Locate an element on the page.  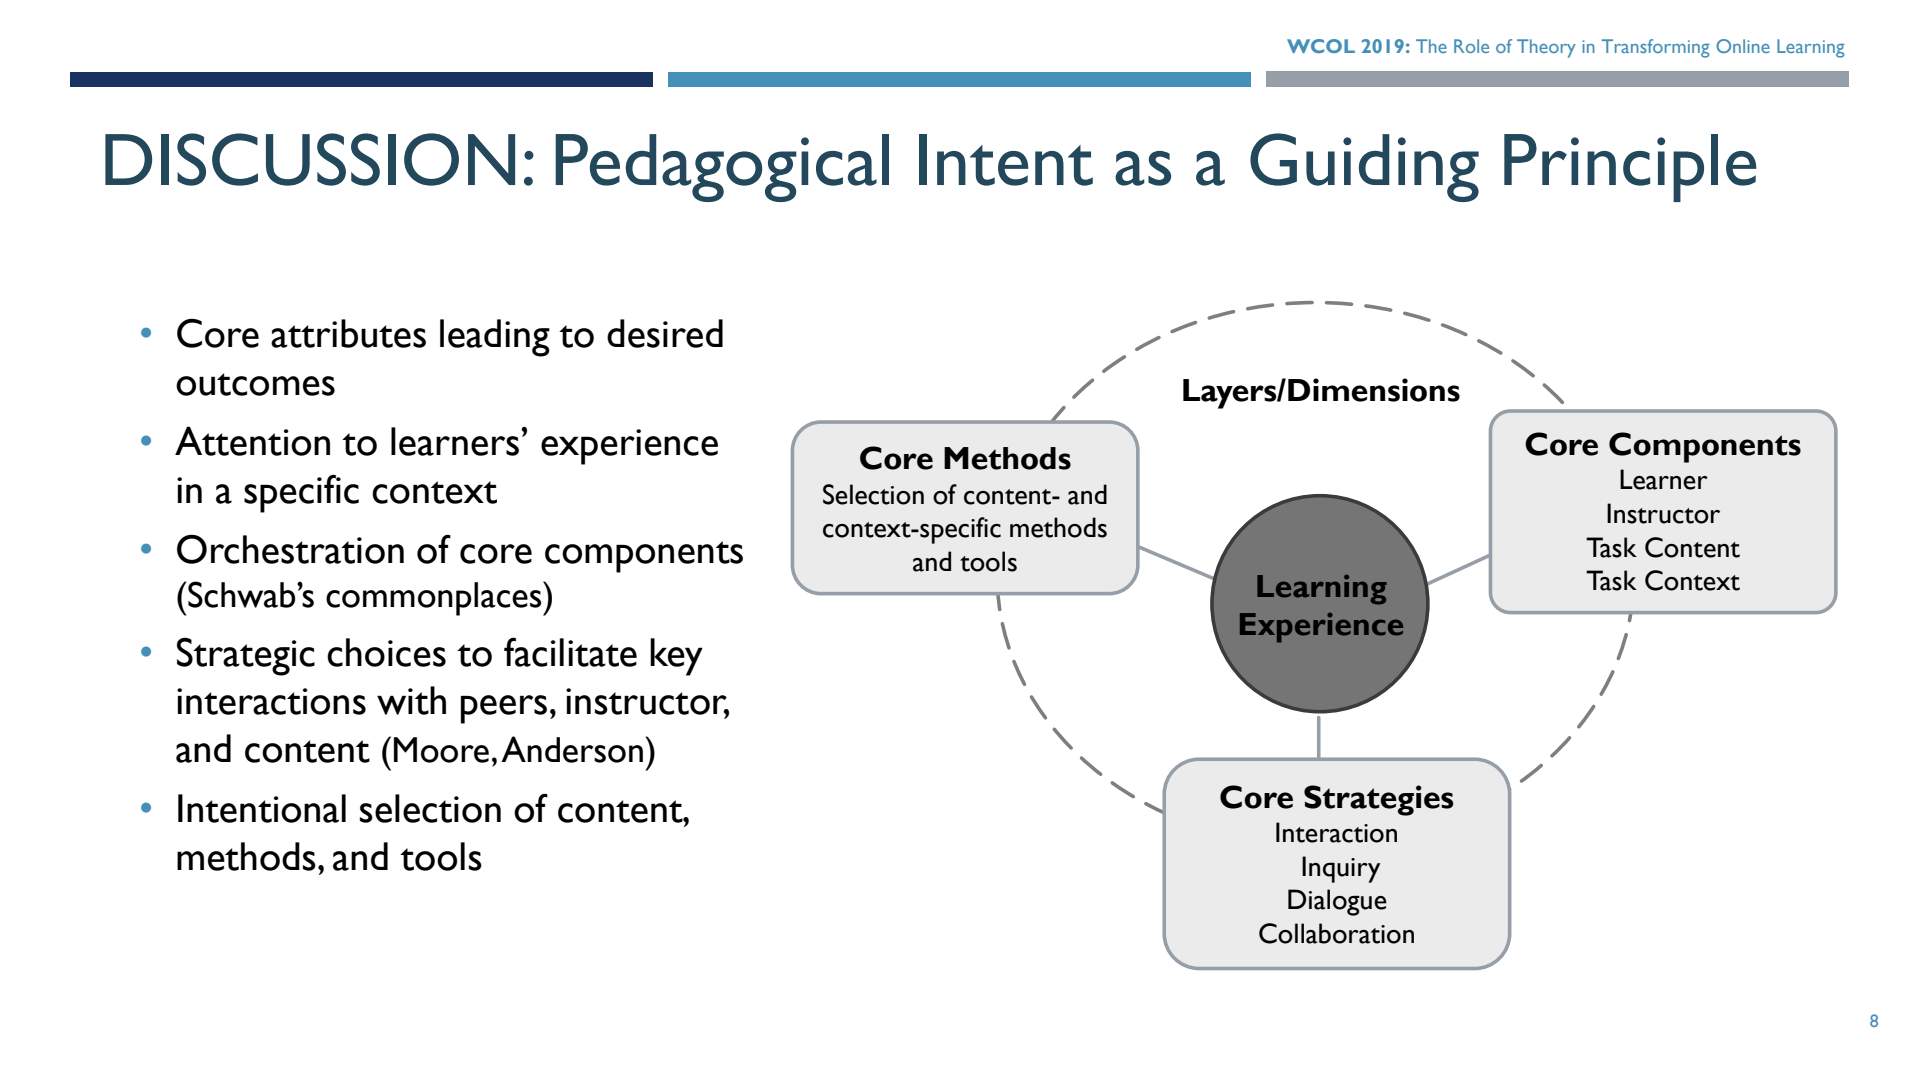
Anderson is located at coordinates (572, 749).
